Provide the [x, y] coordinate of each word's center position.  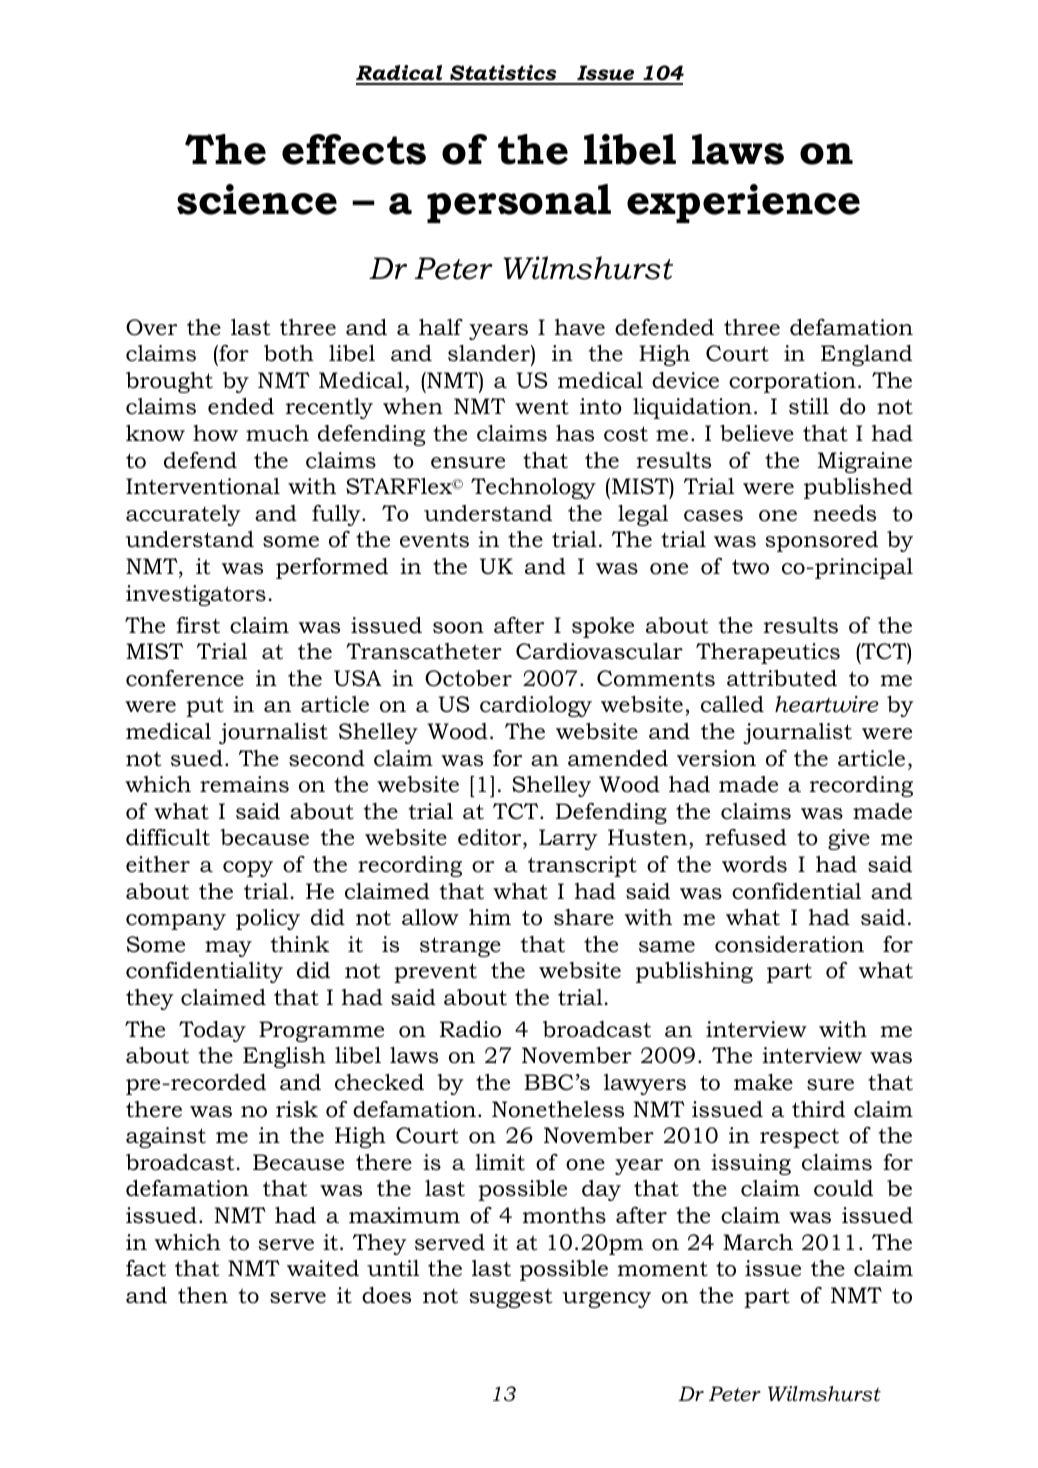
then [203, 1295]
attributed [782, 678]
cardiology [536, 706]
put [205, 707]
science [257, 199]
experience [743, 203]
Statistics [503, 74]
